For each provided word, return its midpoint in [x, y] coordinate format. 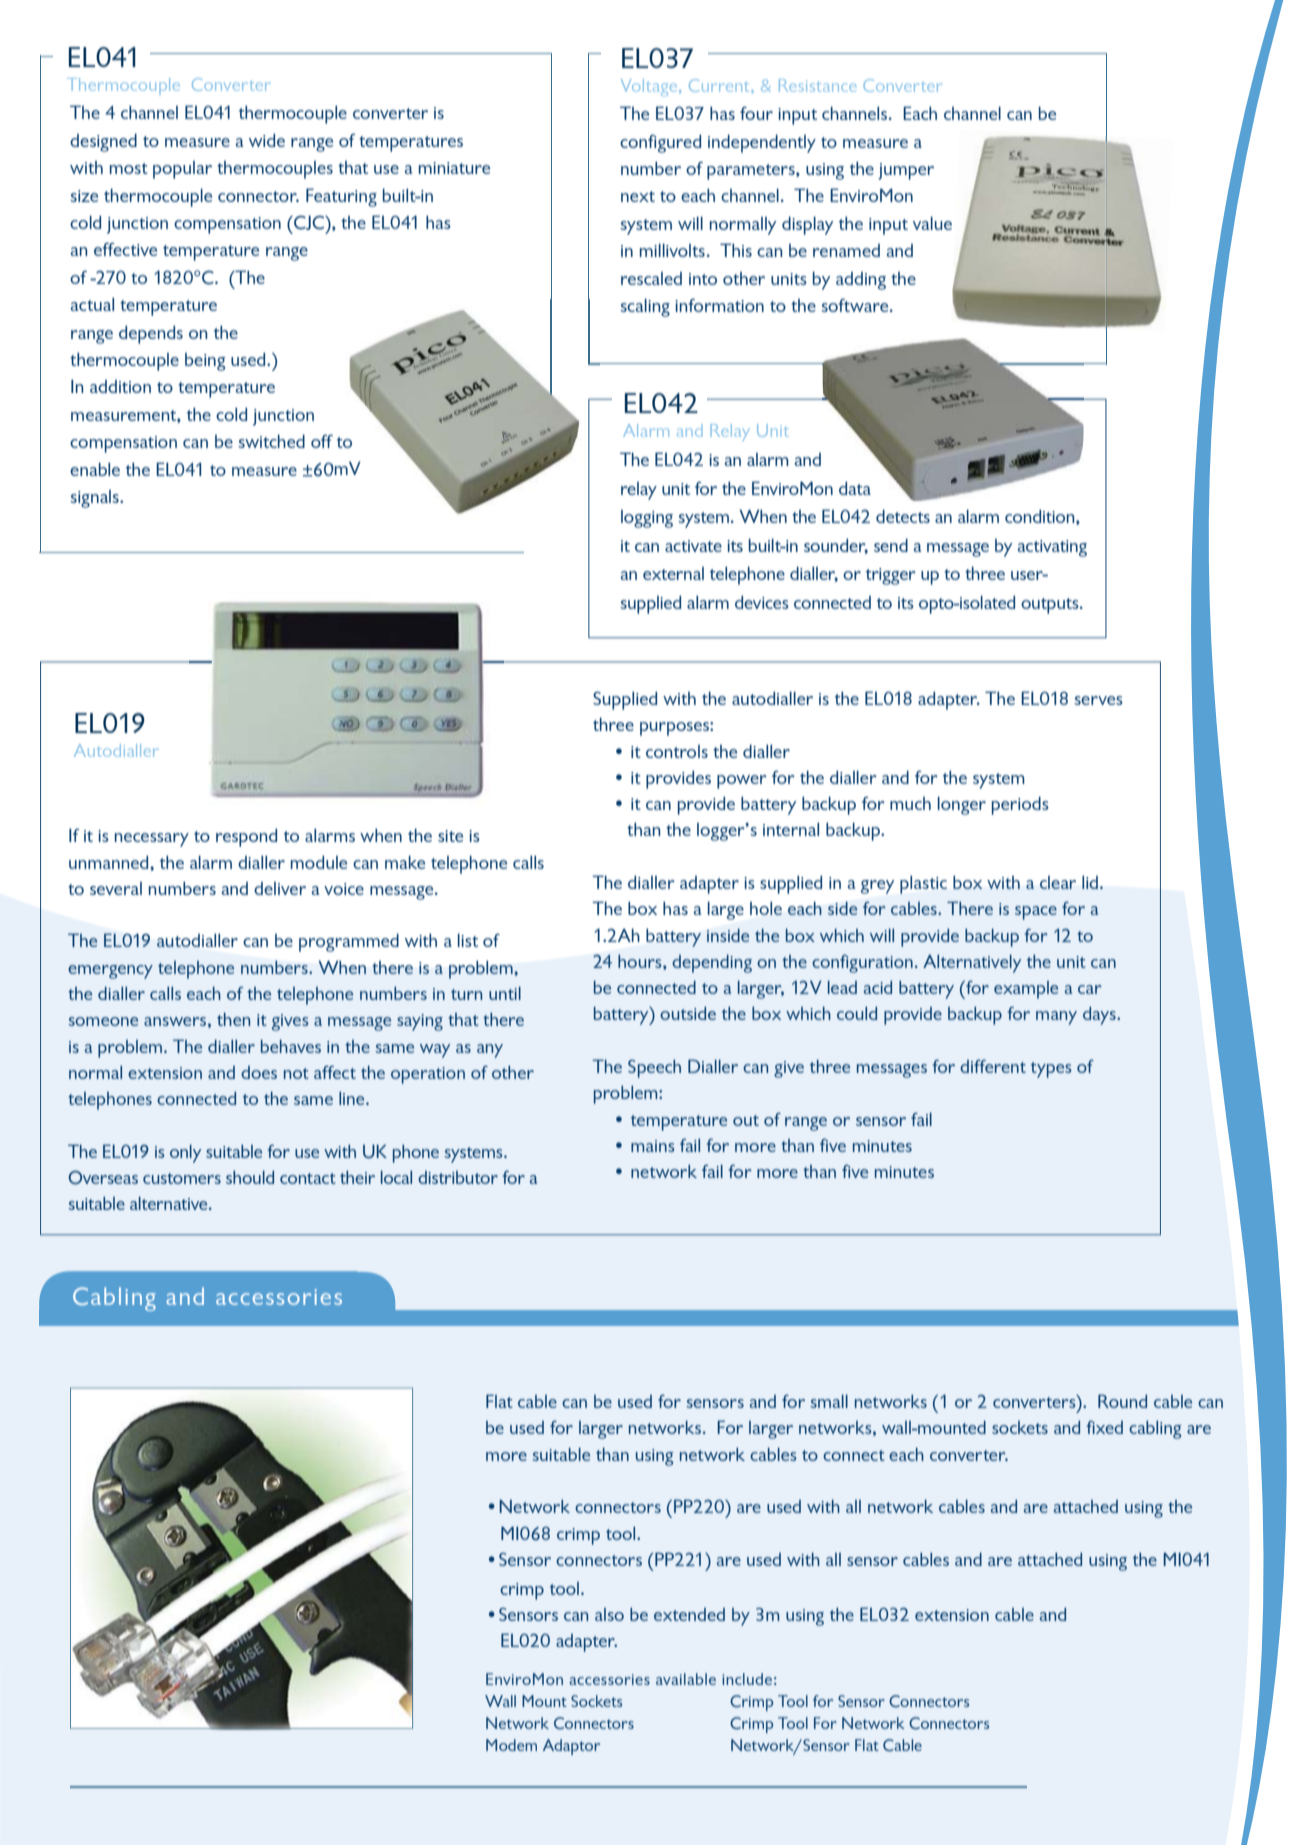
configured [660, 143]
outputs [1051, 606]
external [673, 573]
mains [653, 1146]
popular [182, 170]
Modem [511, 1745]
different [993, 1066]
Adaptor [571, 1747]
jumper [906, 171]
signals [95, 499]
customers [182, 1178]
